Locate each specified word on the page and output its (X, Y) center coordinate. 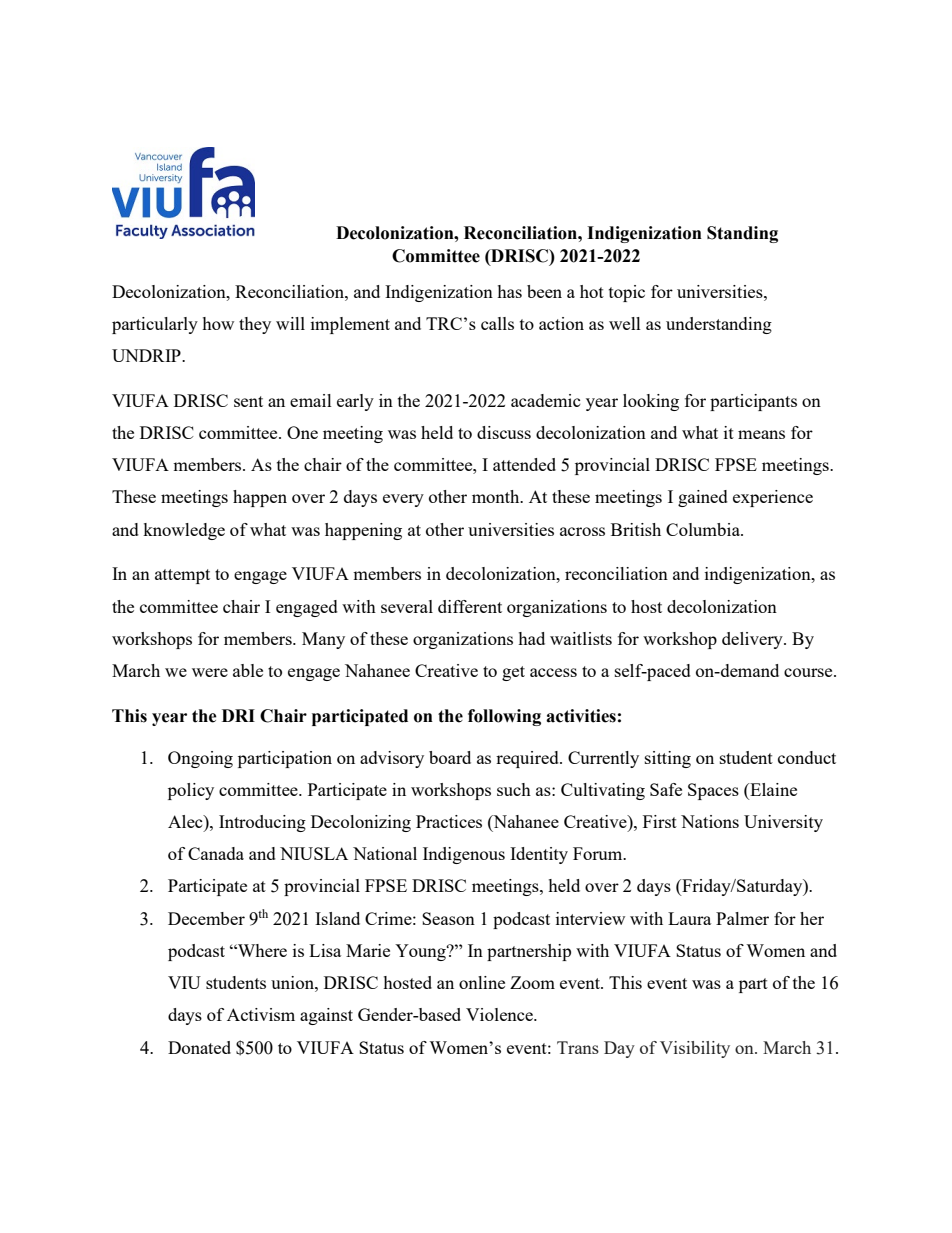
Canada (216, 853)
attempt (182, 576)
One (302, 432)
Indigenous (464, 855)
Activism (261, 1014)
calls (497, 323)
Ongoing (200, 759)
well (625, 323)
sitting (668, 759)
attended (524, 464)
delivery (753, 640)
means (761, 434)
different (470, 606)
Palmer (742, 918)
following (504, 717)
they (255, 325)
